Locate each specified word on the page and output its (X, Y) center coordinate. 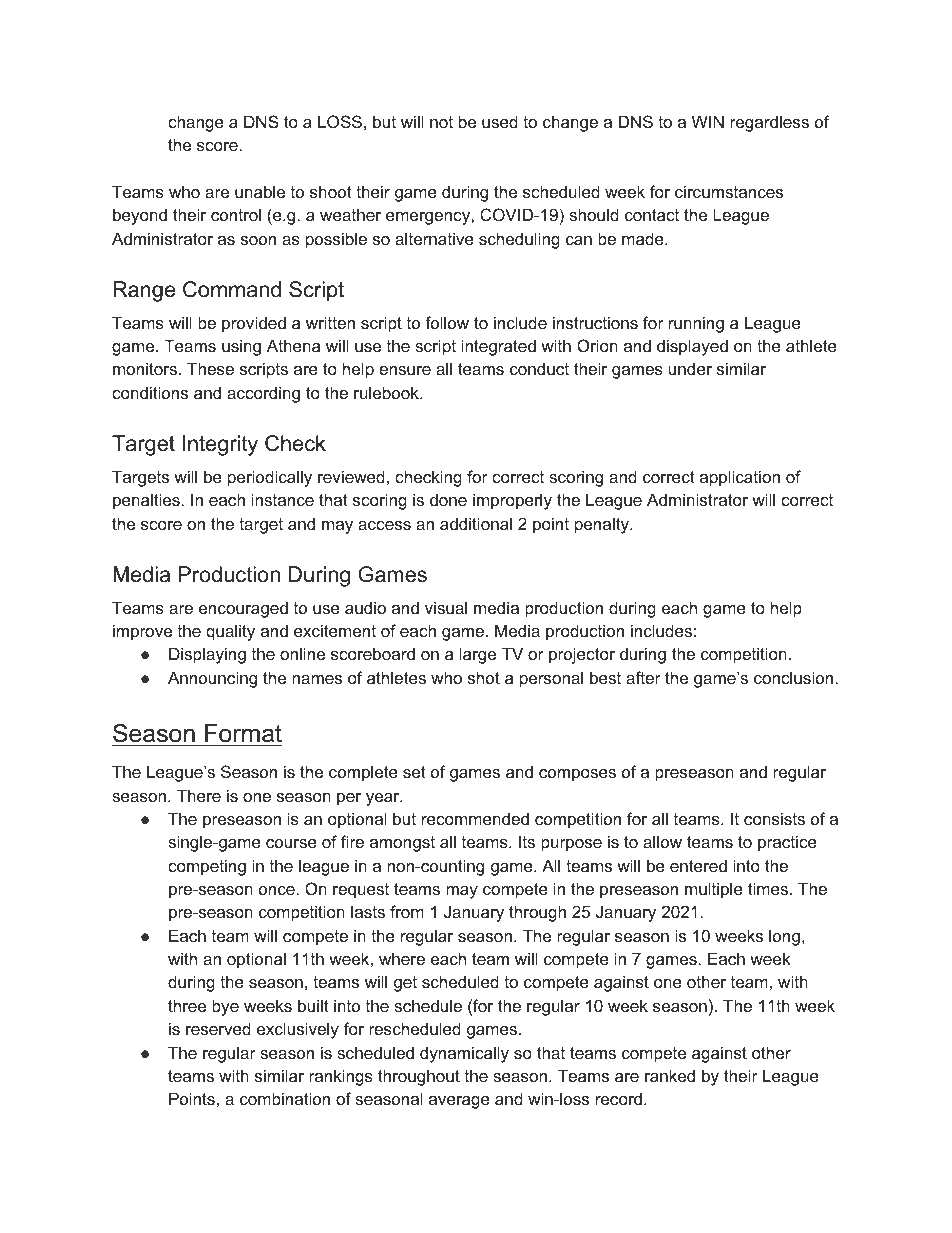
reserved (218, 1028)
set (414, 772)
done (448, 499)
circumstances (729, 191)
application (740, 478)
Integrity (220, 445)
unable (260, 191)
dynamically (464, 1054)
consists (774, 818)
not (441, 122)
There (199, 795)
